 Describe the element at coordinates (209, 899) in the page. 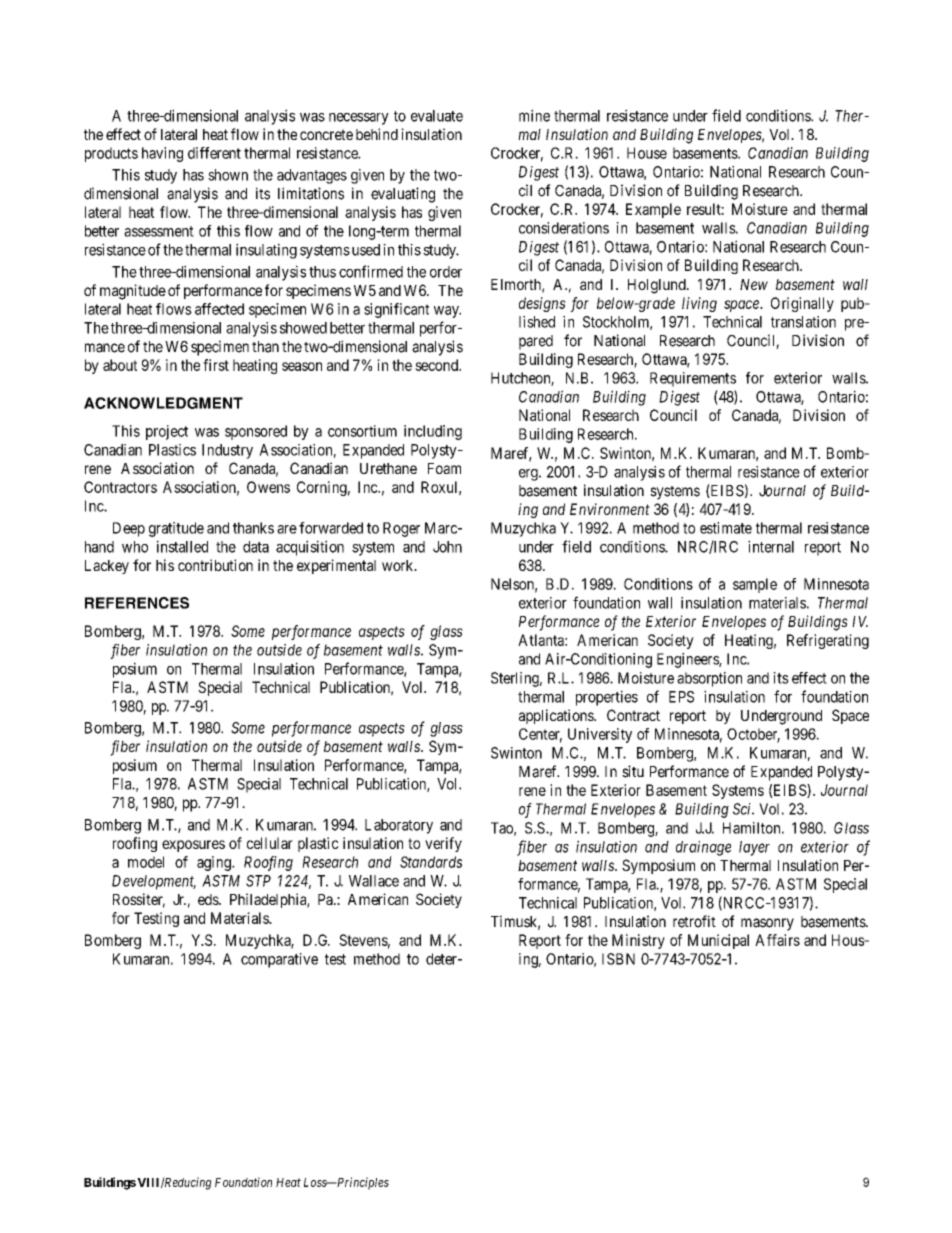

I see `eds` at that location.
